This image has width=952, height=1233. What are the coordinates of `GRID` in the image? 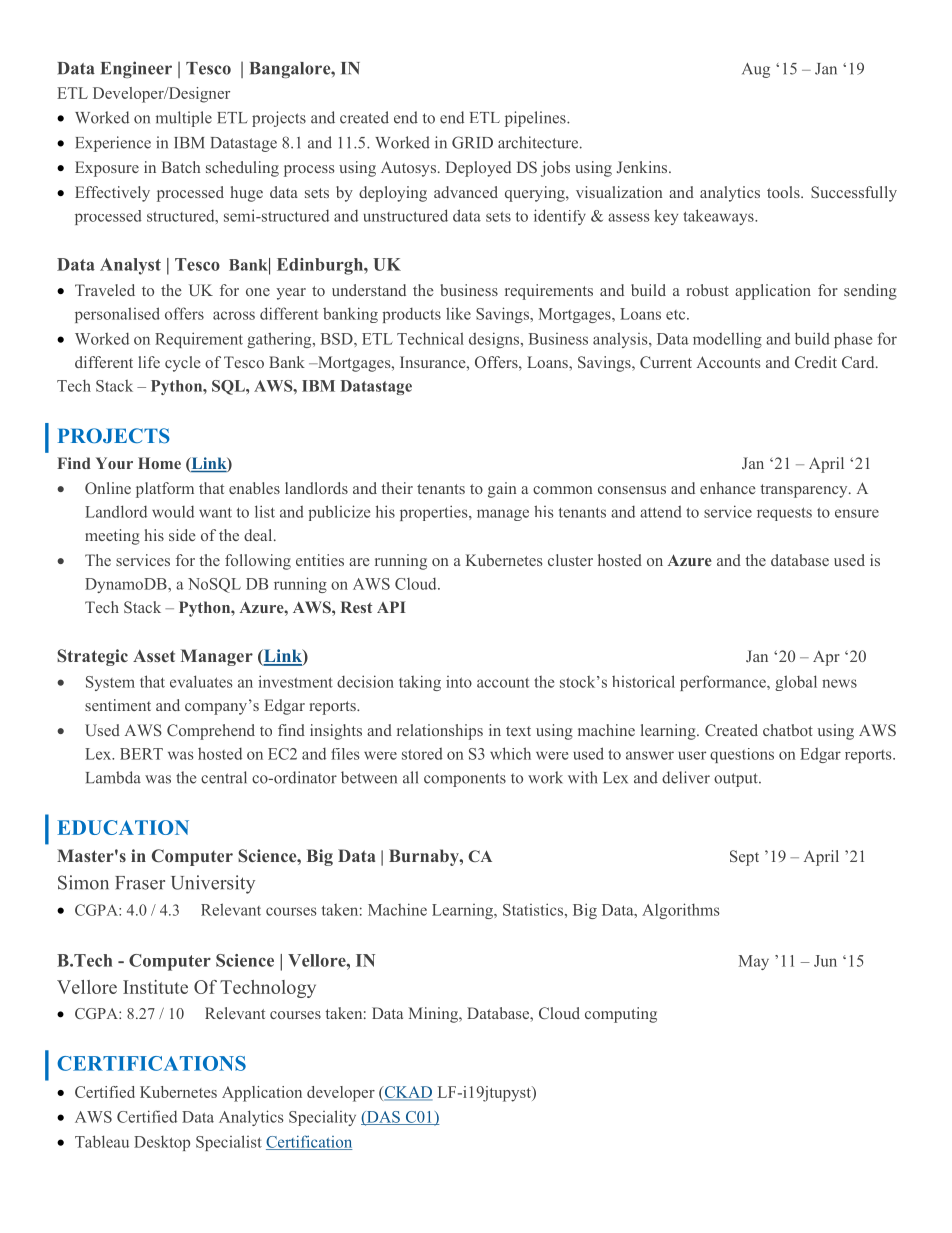 It's located at (472, 142).
